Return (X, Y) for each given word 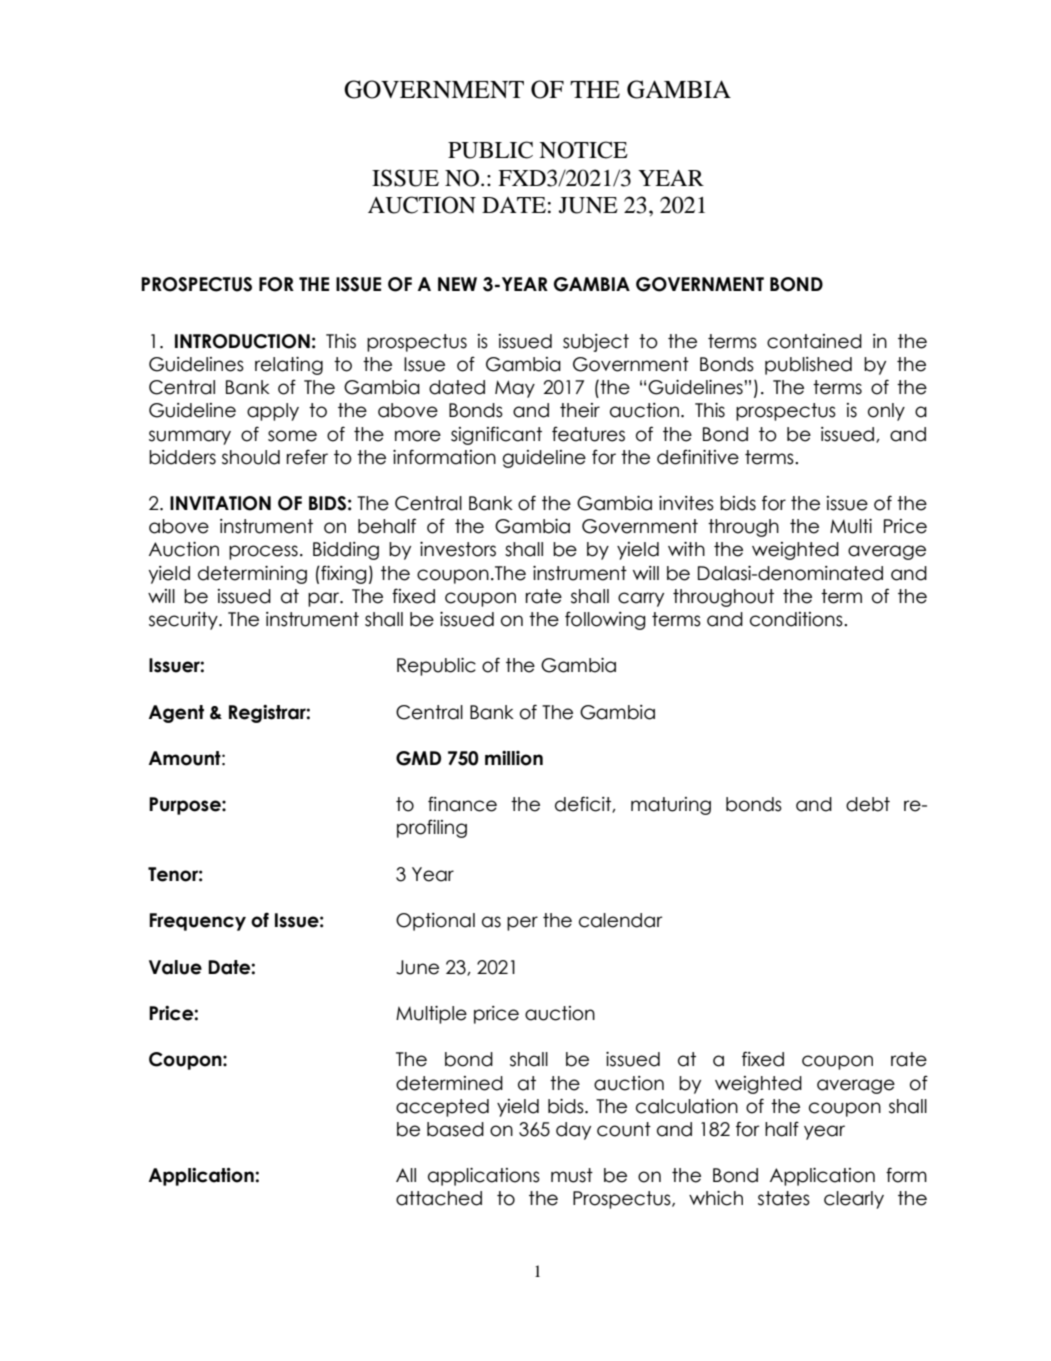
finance (462, 804)
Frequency (197, 922)
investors (458, 549)
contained (814, 341)
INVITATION (220, 503)
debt (868, 804)
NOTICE (583, 150)
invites (686, 503)
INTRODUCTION (242, 341)
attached (439, 1198)
